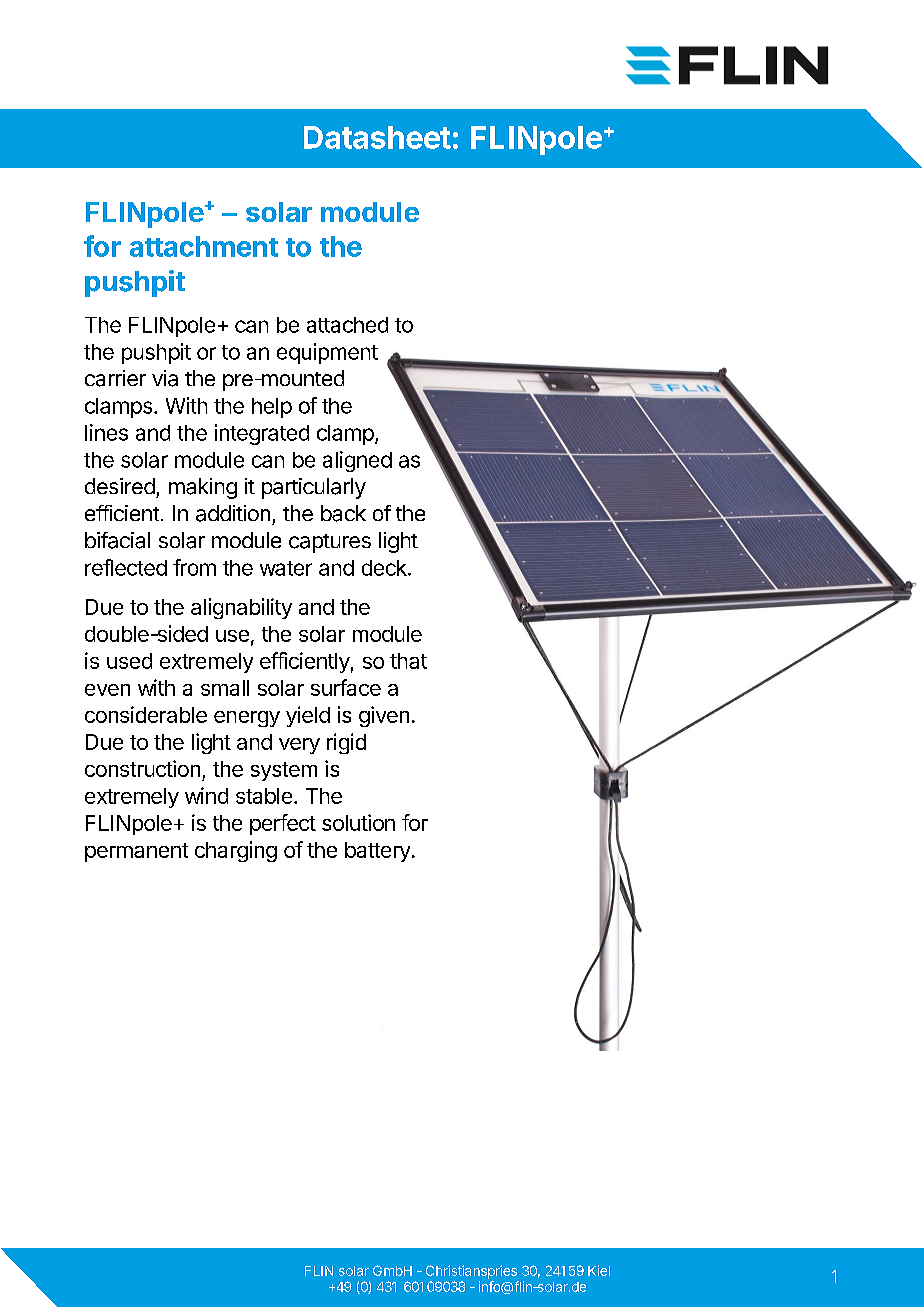  I want to click on Kiel, so click(599, 1270).
